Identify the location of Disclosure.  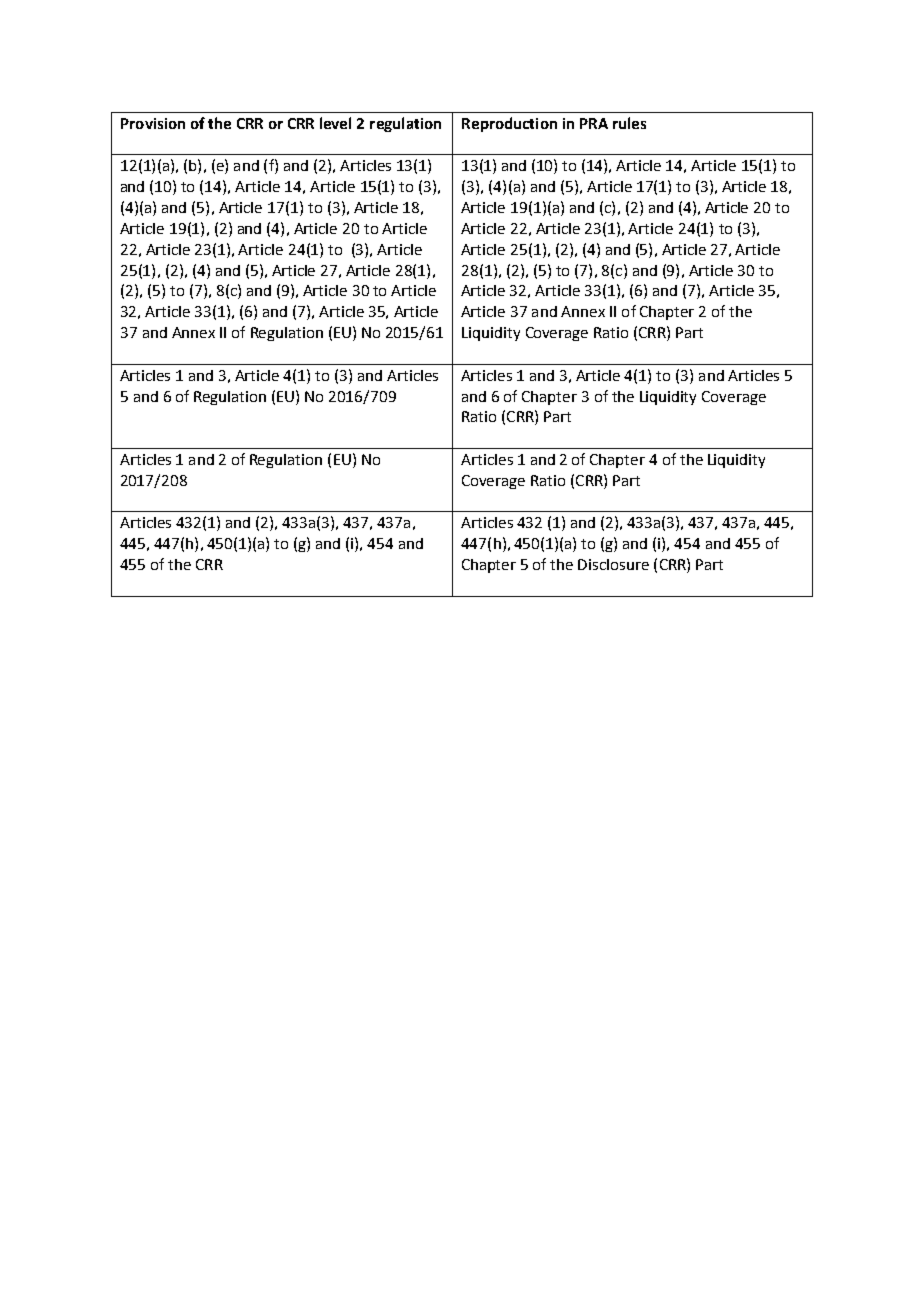
(613, 564).
